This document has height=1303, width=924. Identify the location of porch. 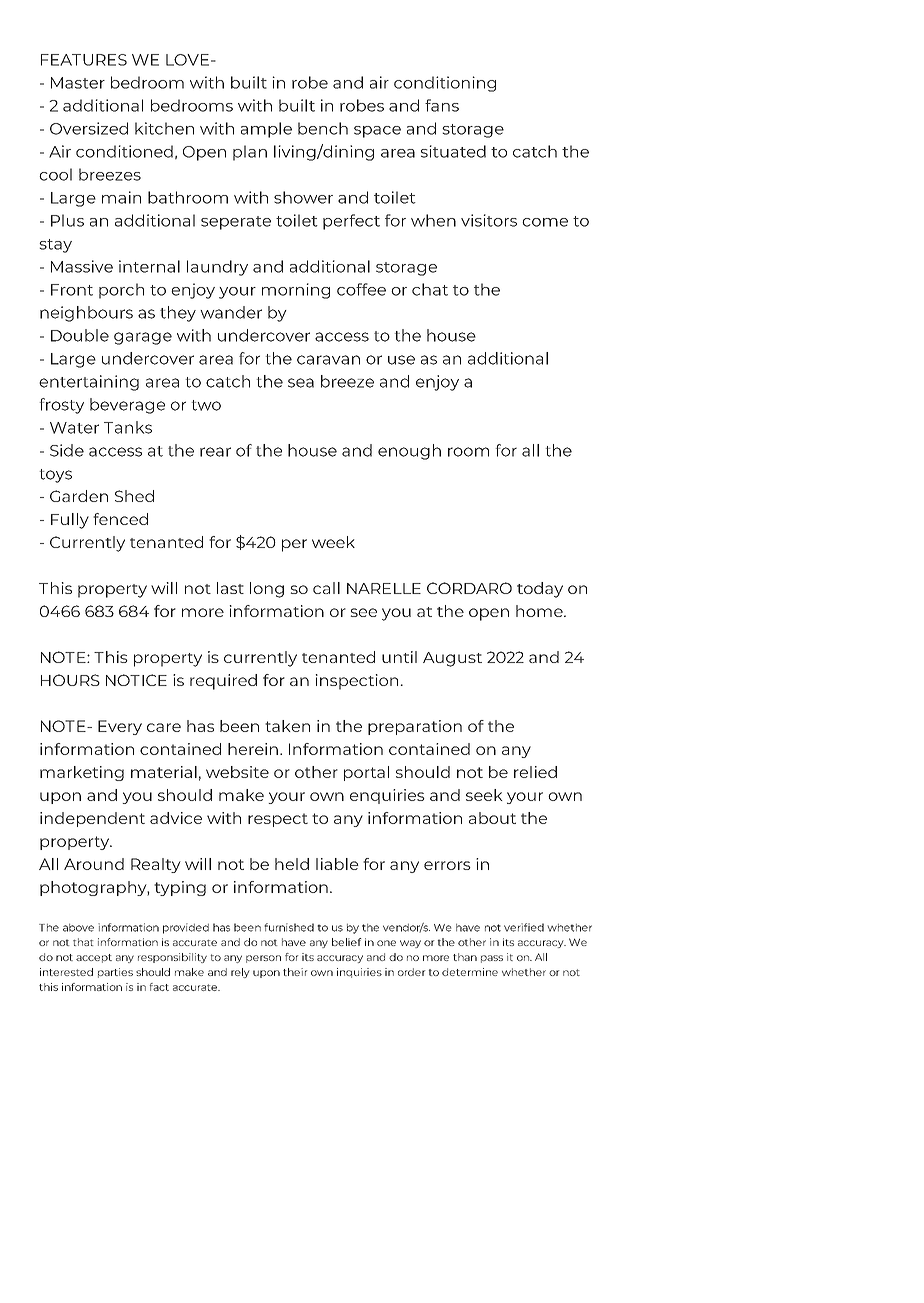
(121, 291).
